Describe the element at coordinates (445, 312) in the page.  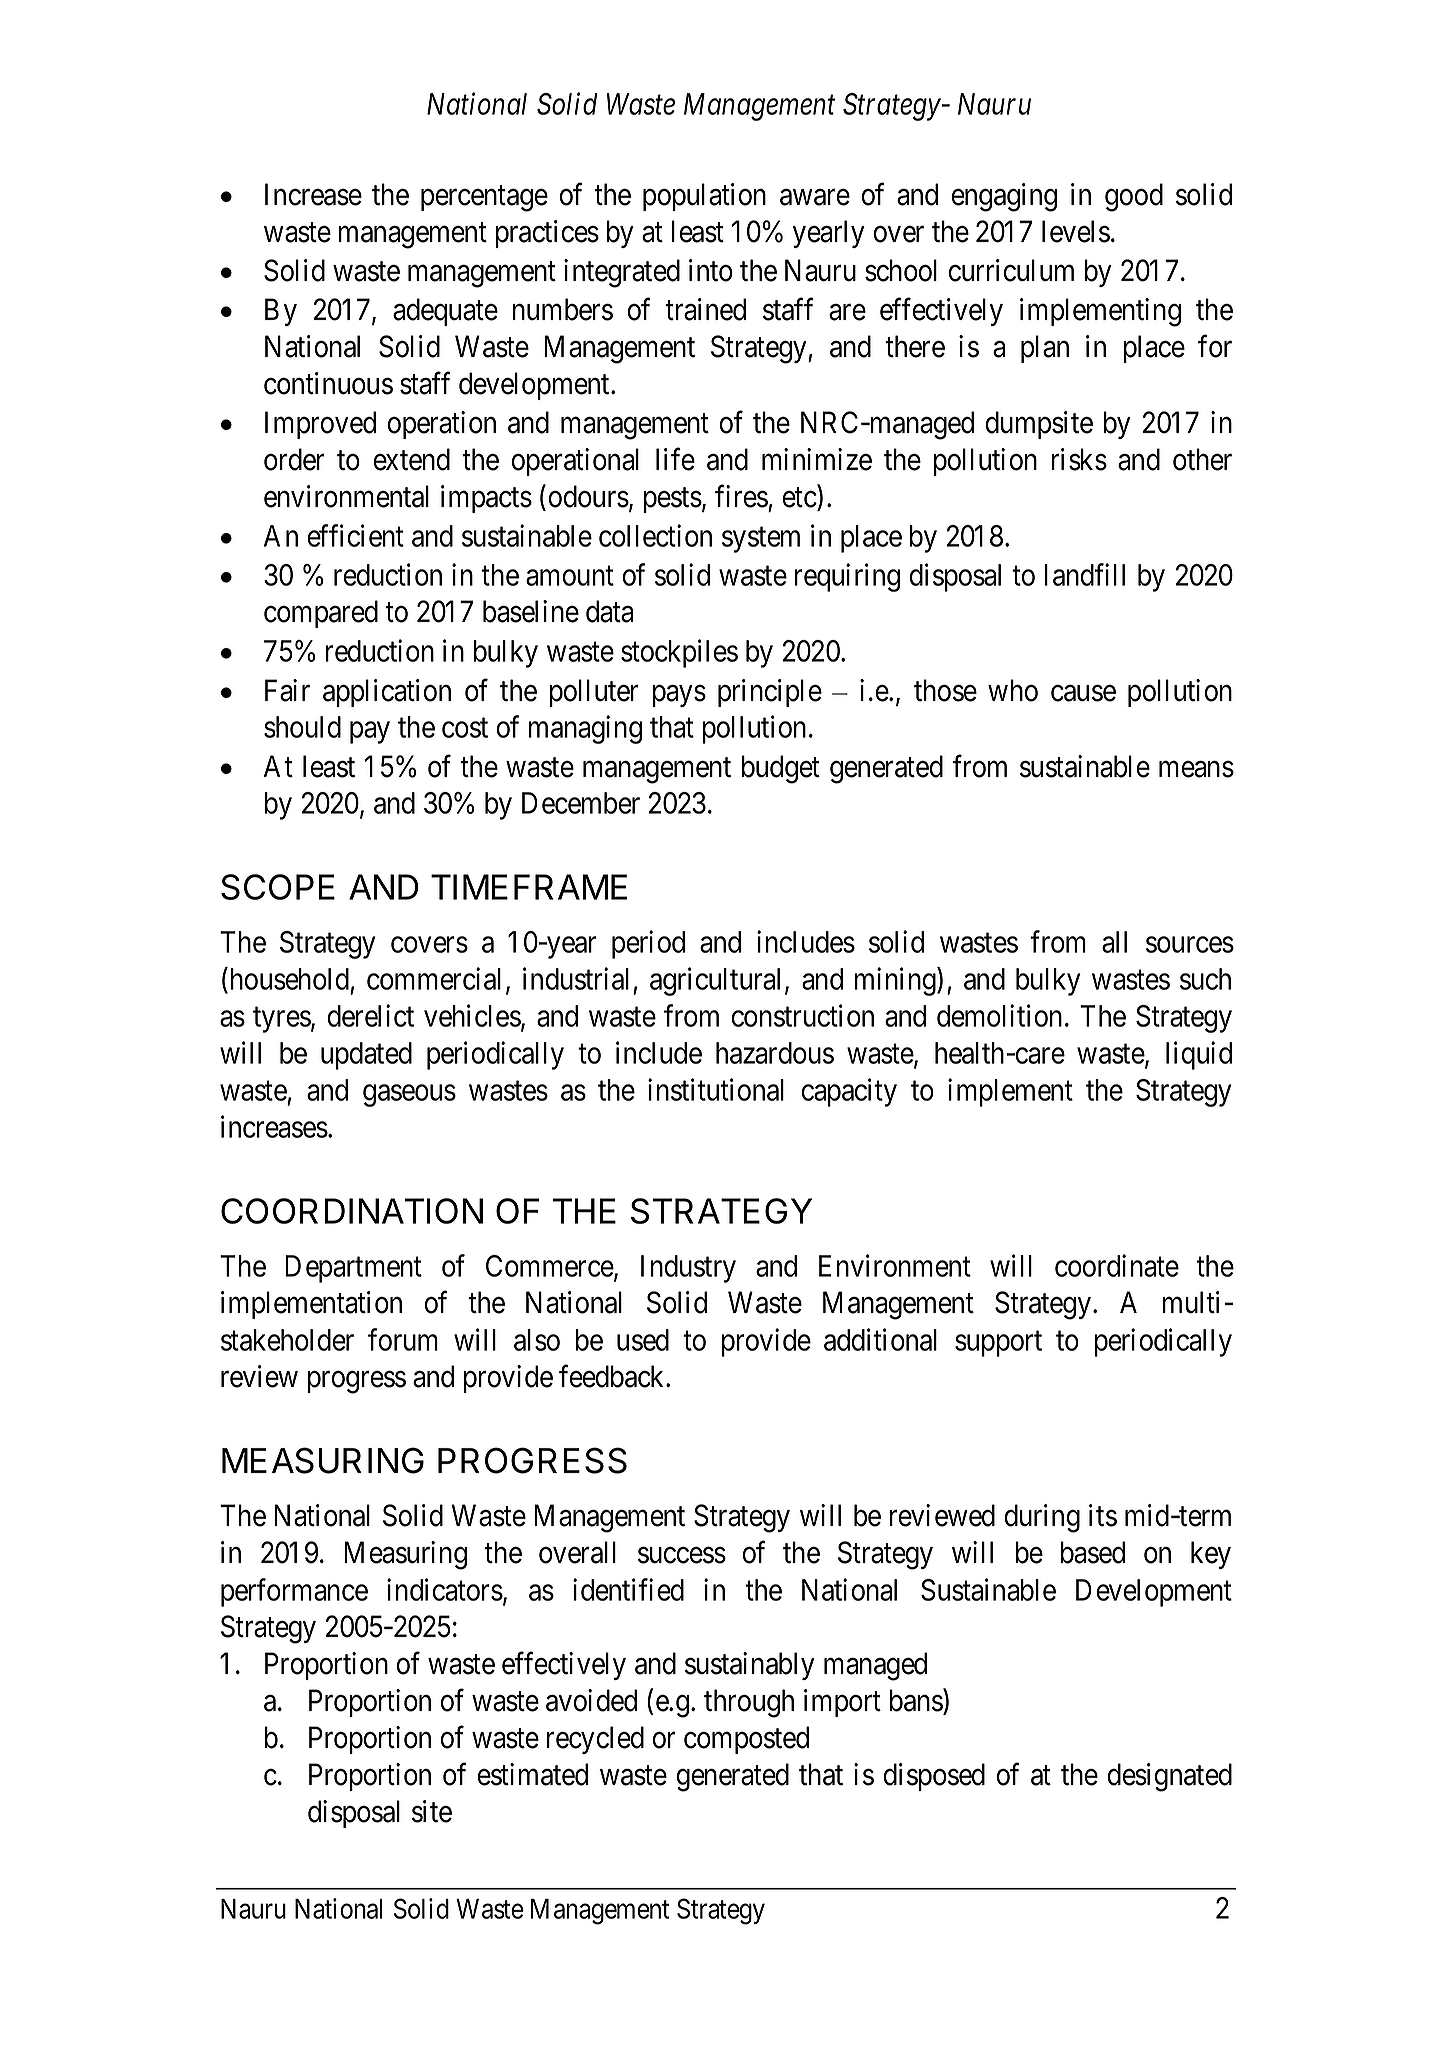
I see `adequate` at that location.
